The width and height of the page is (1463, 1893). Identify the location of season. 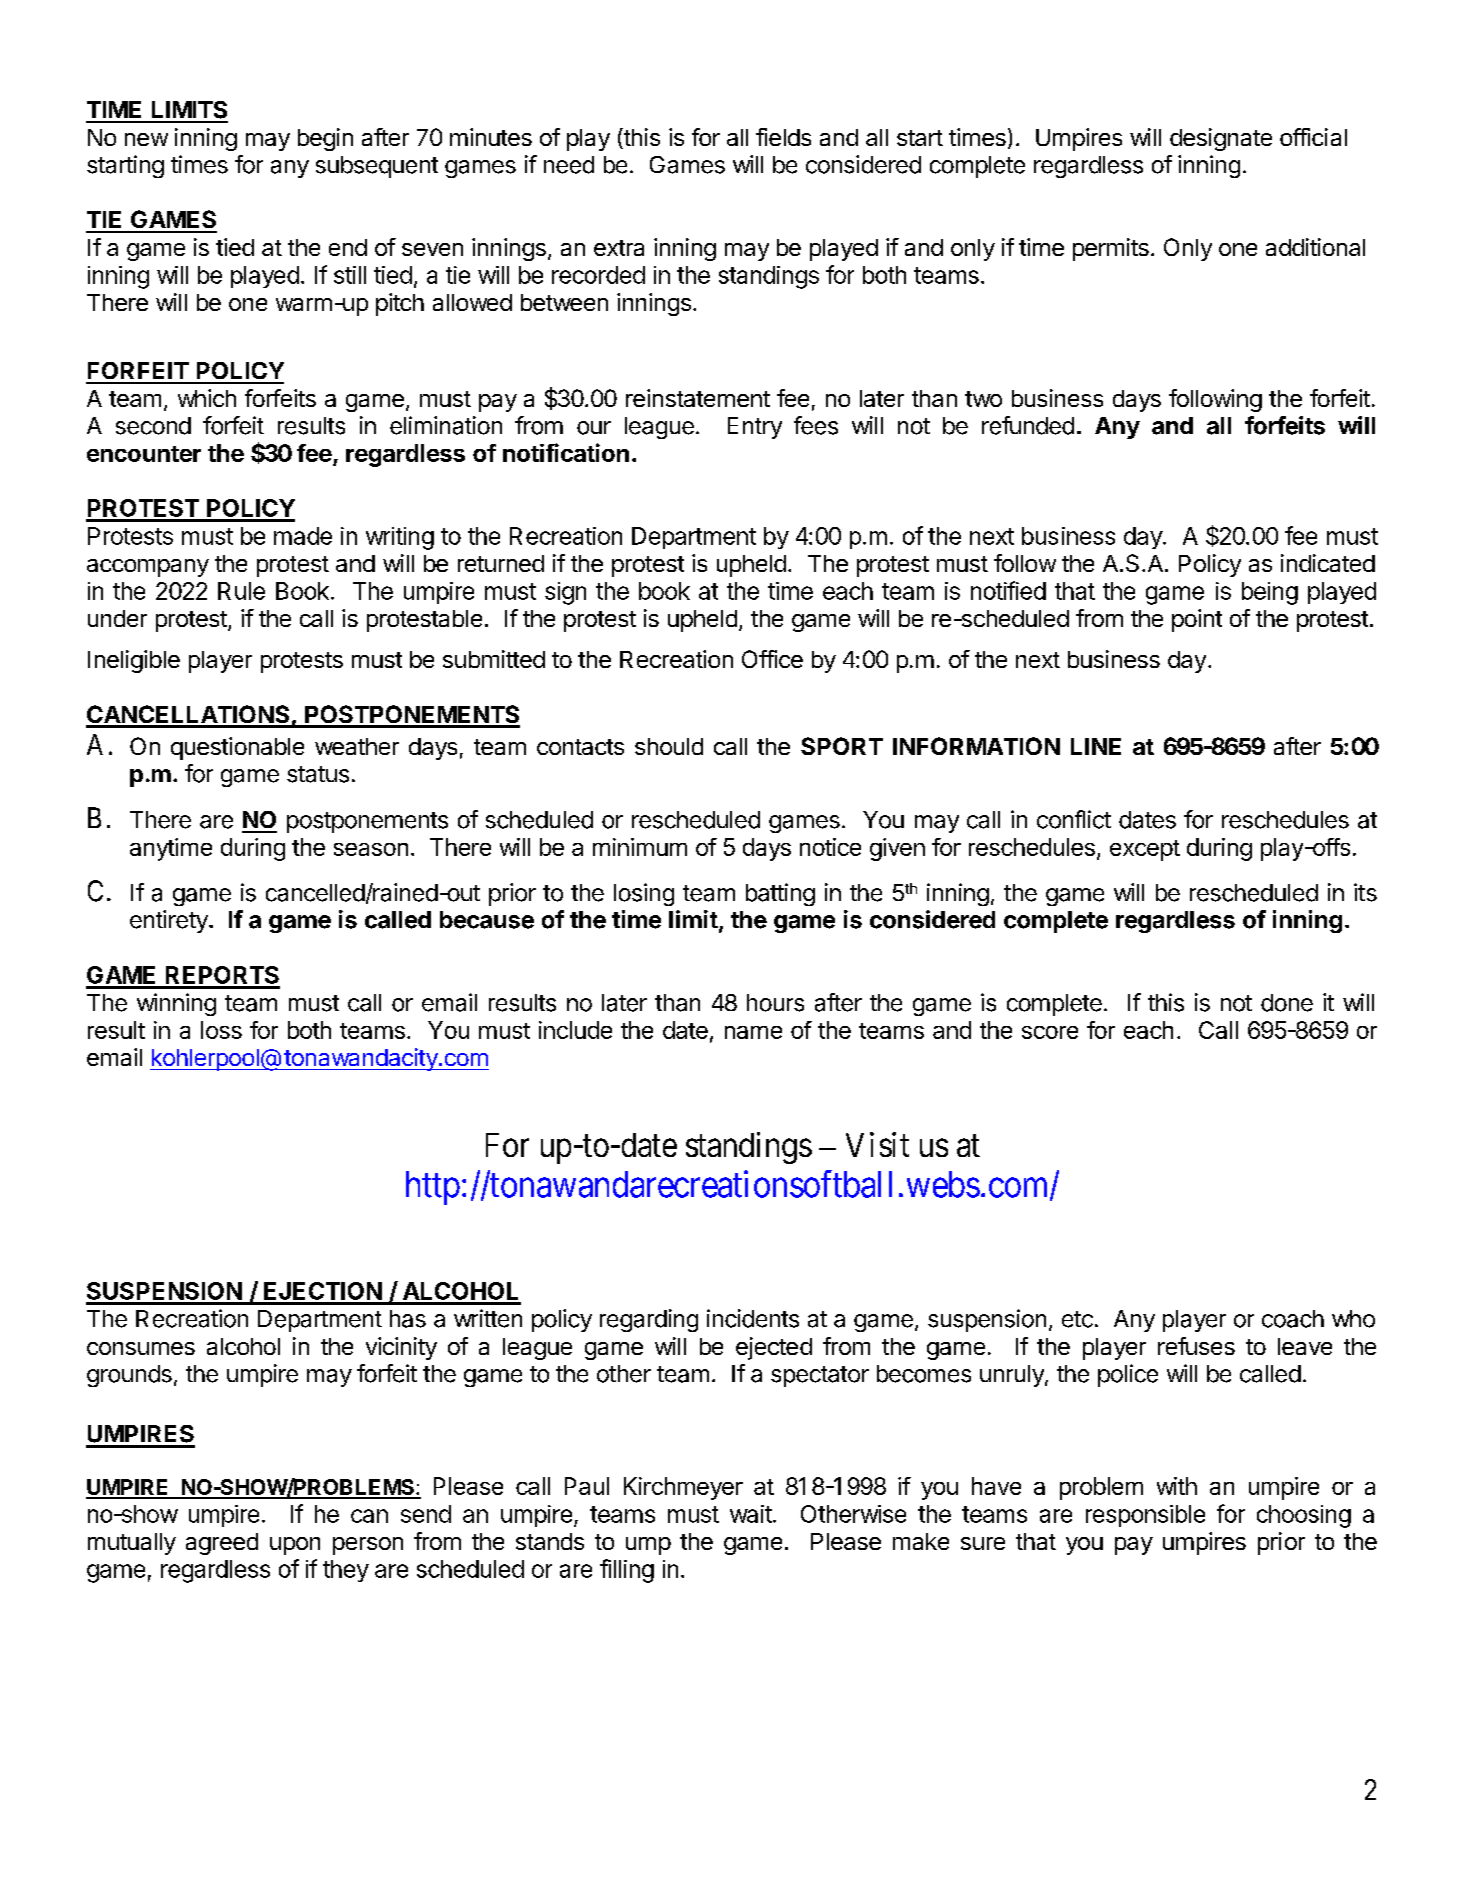
(371, 849).
